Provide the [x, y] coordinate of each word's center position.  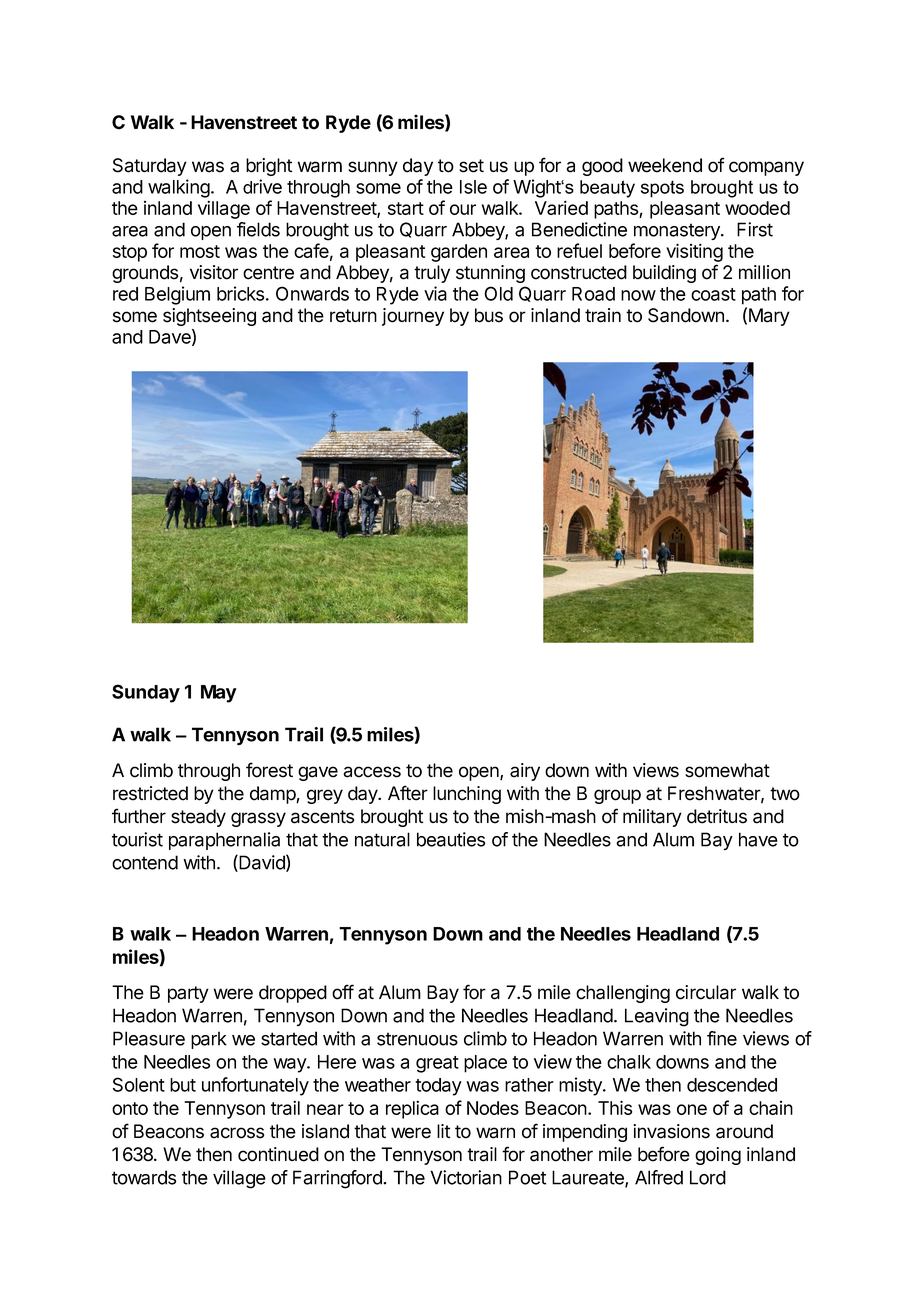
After [408, 793]
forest [269, 770]
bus [489, 315]
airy [525, 772]
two [785, 794]
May [219, 694]
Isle [473, 187]
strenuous [417, 1039]
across [237, 1133]
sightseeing [209, 317]
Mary [769, 317]
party [188, 994]
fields [258, 229]
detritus [717, 816]
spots [662, 189]
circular [706, 992]
